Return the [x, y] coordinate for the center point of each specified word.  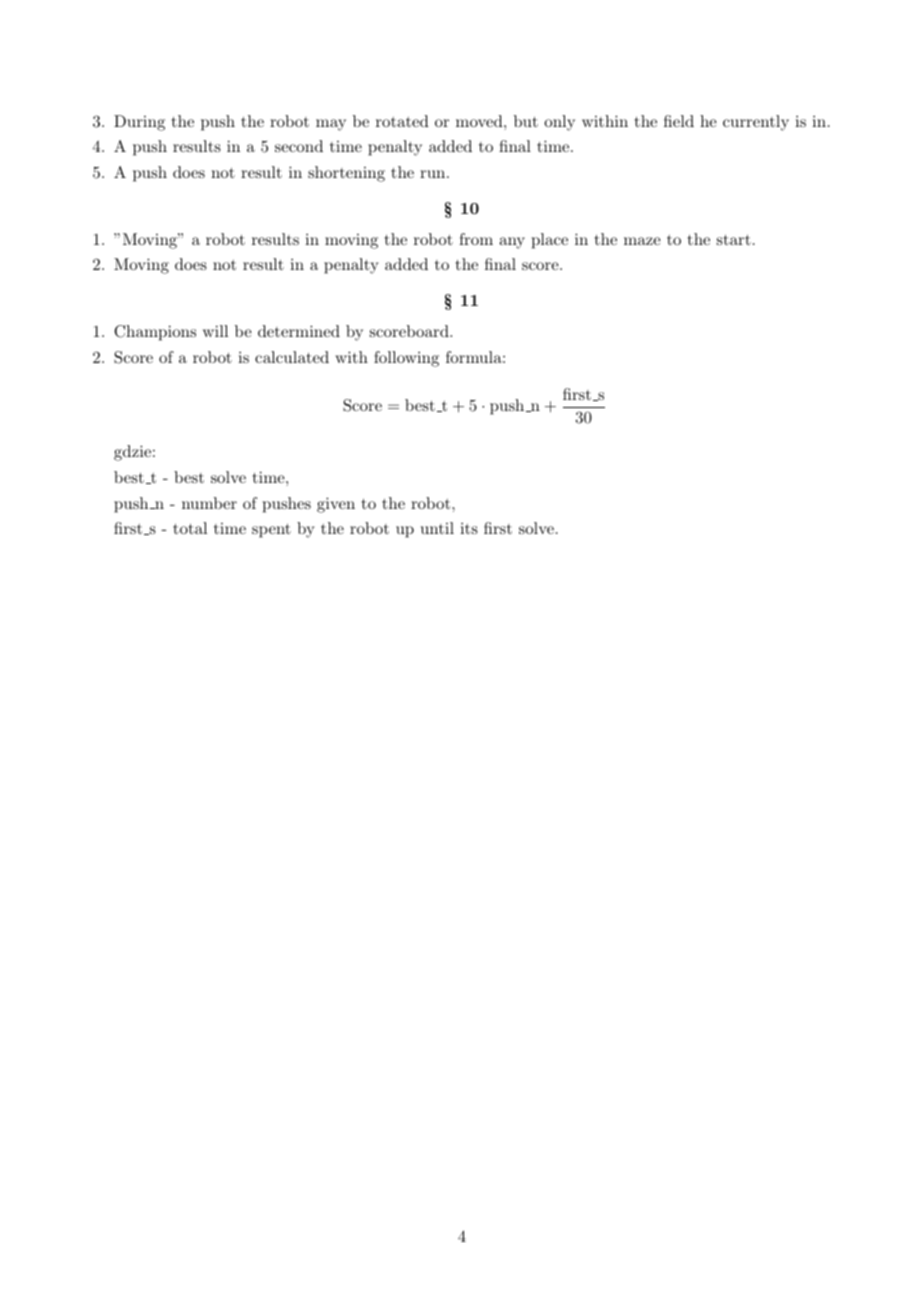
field [679, 121]
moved [480, 121]
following [406, 359]
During [139, 123]
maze [642, 241]
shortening [346, 174]
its [469, 528]
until [437, 528]
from [476, 239]
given [336, 505]
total [190, 528]
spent [271, 531]
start [734, 240]
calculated [292, 357]
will [215, 331]
